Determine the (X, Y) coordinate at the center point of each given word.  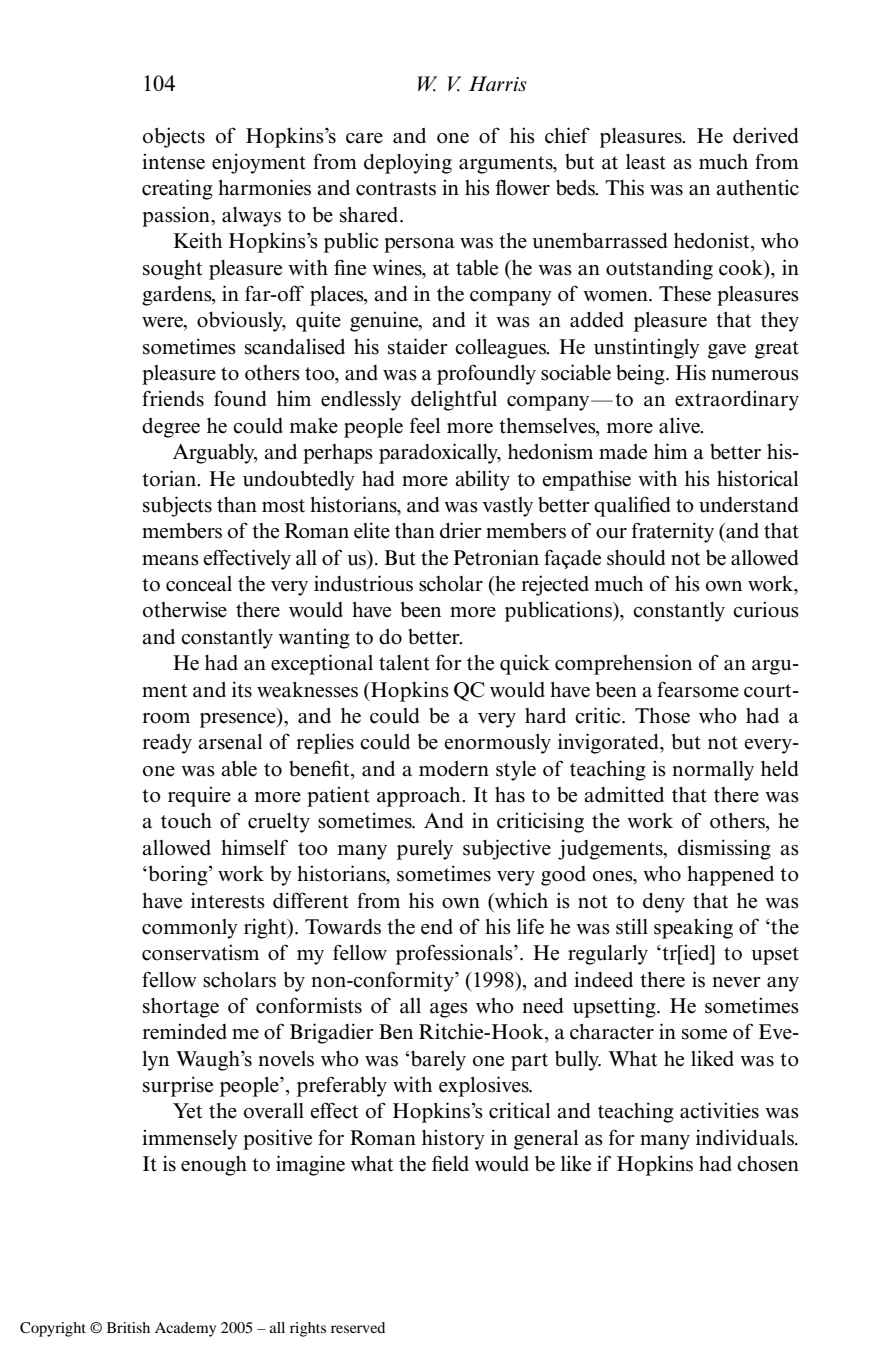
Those (662, 716)
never (736, 982)
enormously (498, 744)
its (242, 689)
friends (173, 398)
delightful (454, 400)
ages (449, 1010)
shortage (181, 1008)
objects (174, 137)
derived (765, 135)
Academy (185, 1329)
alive (680, 425)
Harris (498, 84)
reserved (358, 1327)
